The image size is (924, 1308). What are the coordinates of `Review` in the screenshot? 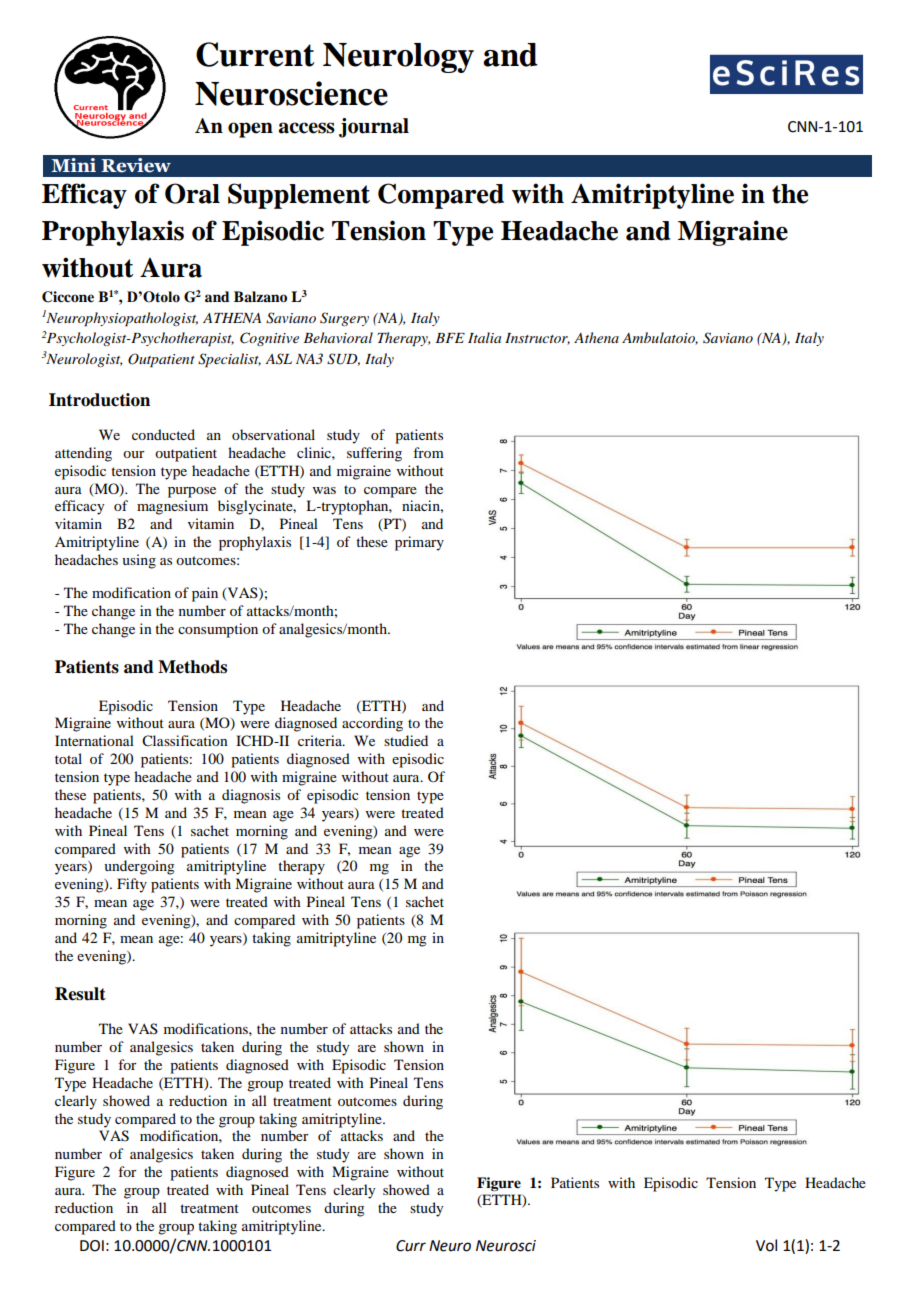 It's located at (136, 165).
